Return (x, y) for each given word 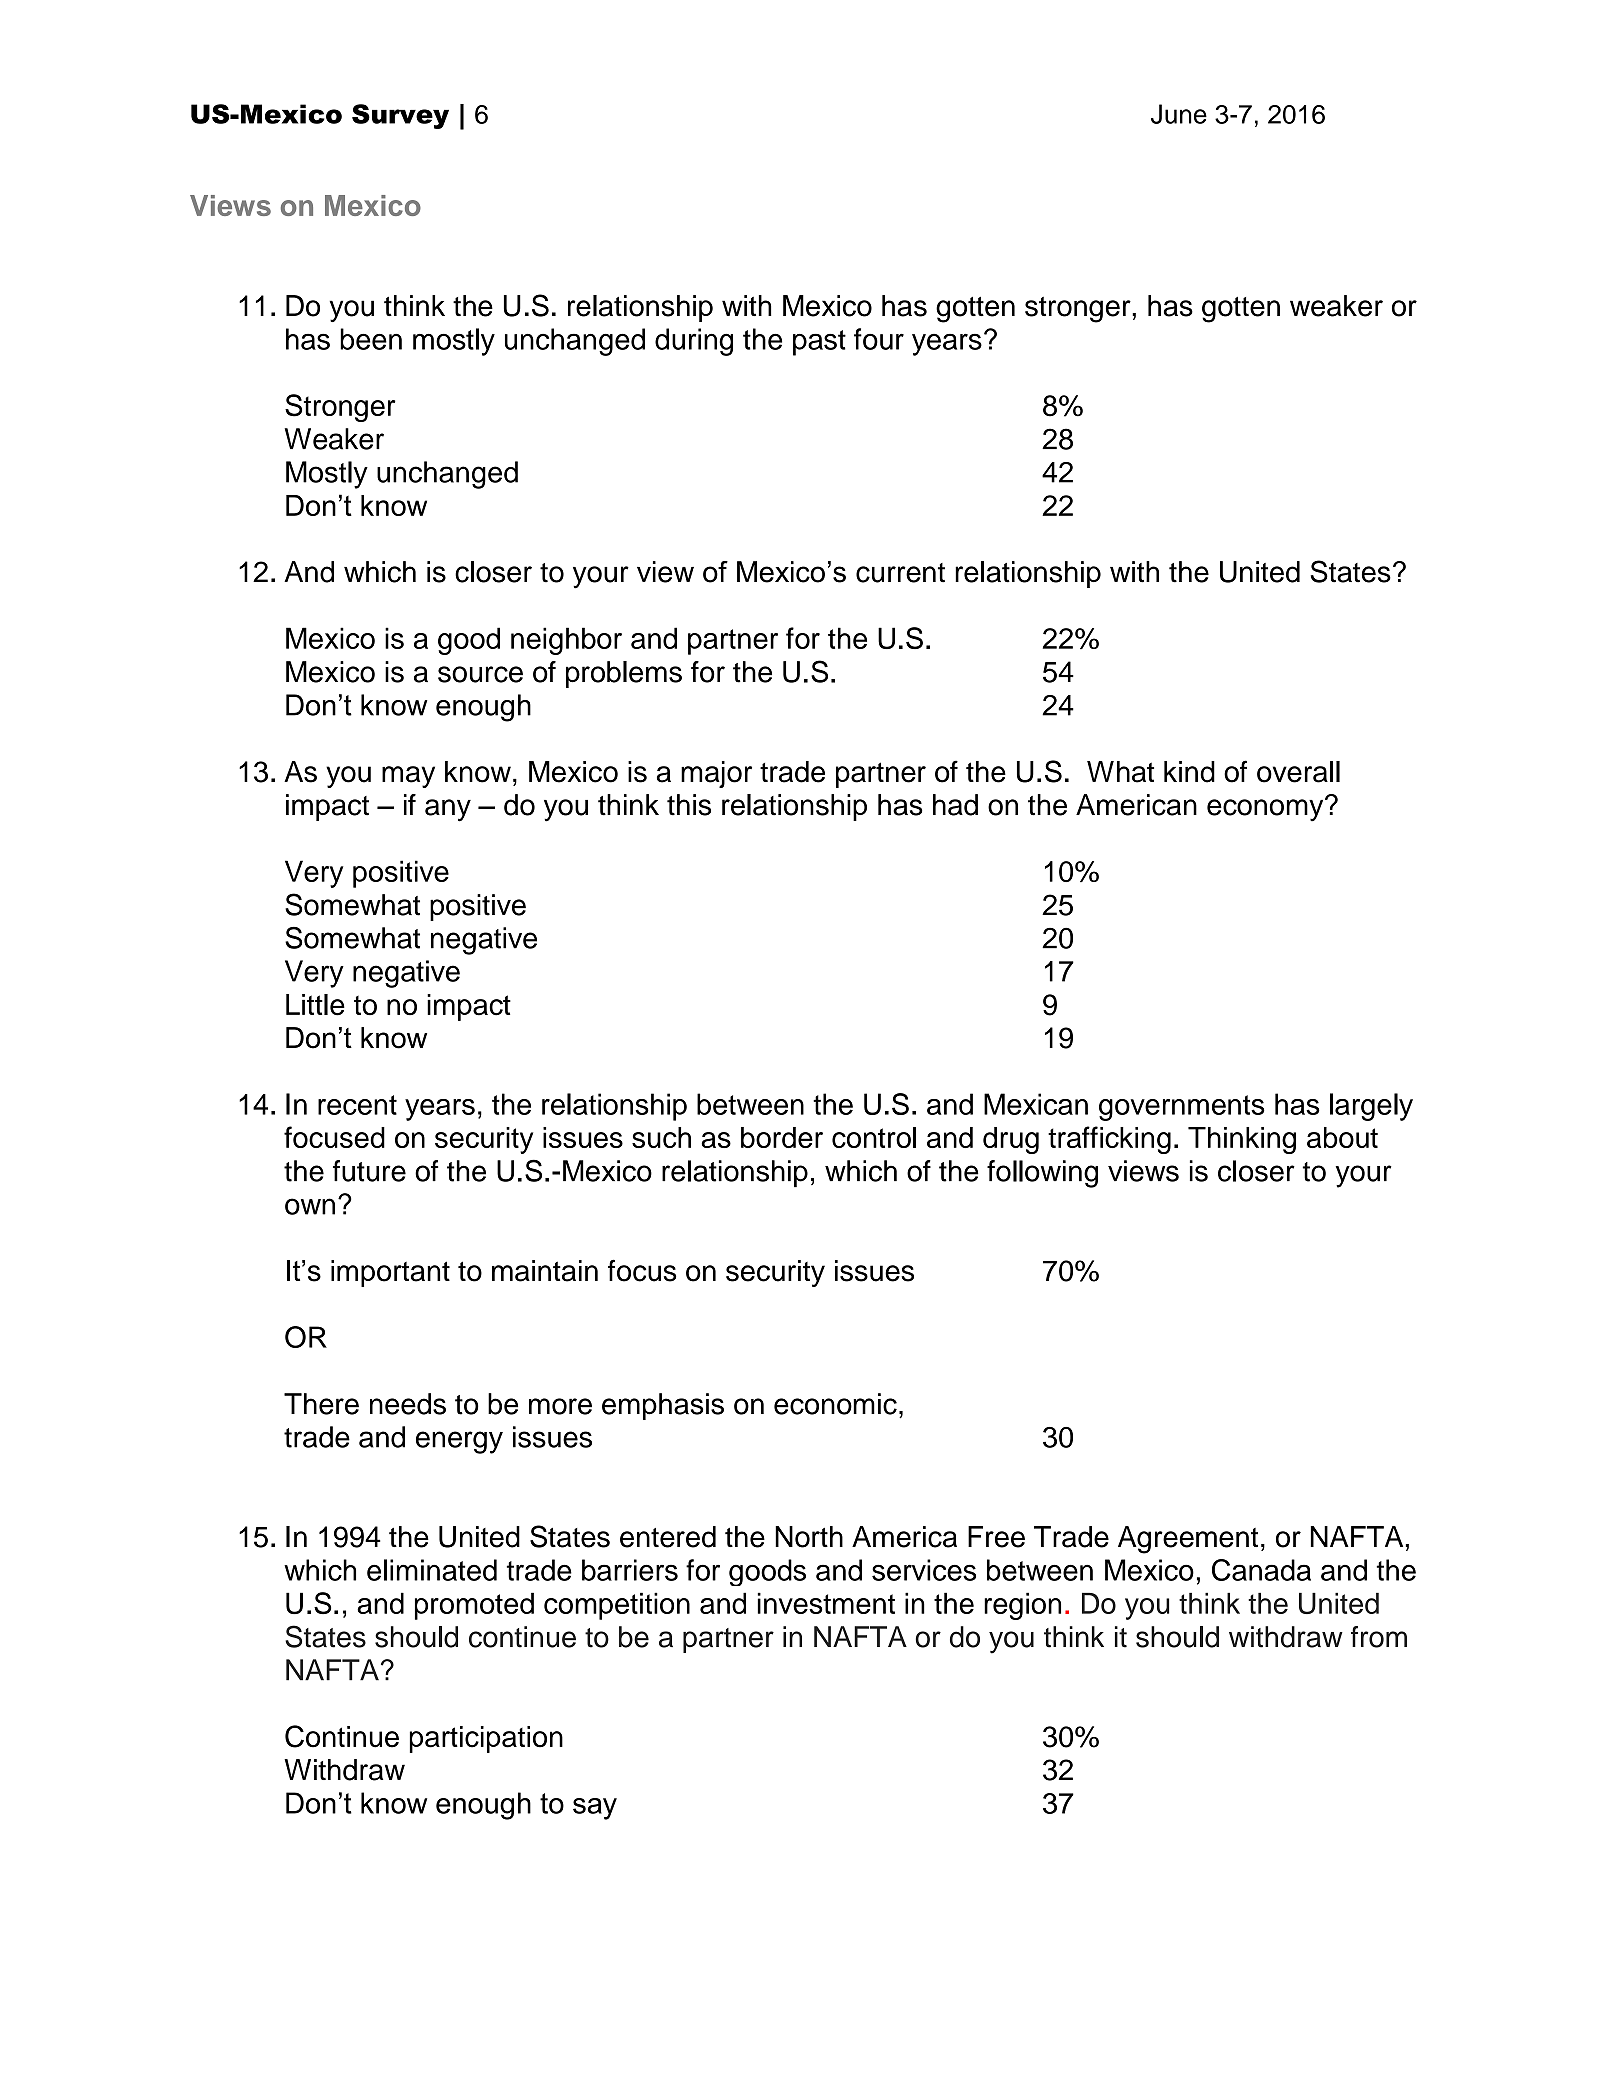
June (1179, 114)
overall (1298, 772)
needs (408, 1404)
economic (835, 1404)
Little (315, 1005)
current (900, 573)
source (480, 674)
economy (1266, 809)
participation (486, 1739)
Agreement (1188, 1540)
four (879, 339)
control (874, 1137)
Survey (400, 116)
